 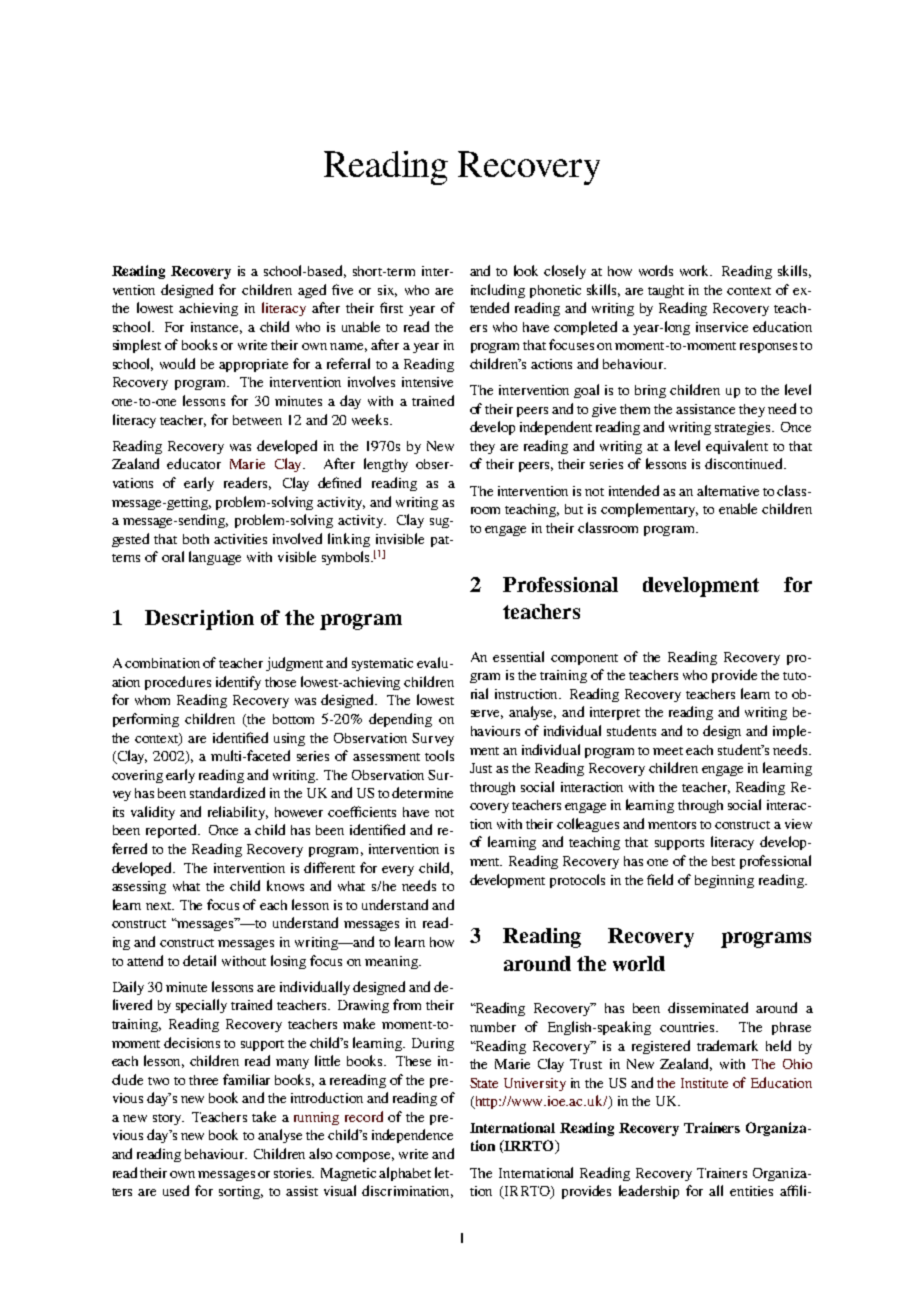 What do you see at coordinates (405, 1174) in the page?
I see `alphabet` at bounding box center [405, 1174].
